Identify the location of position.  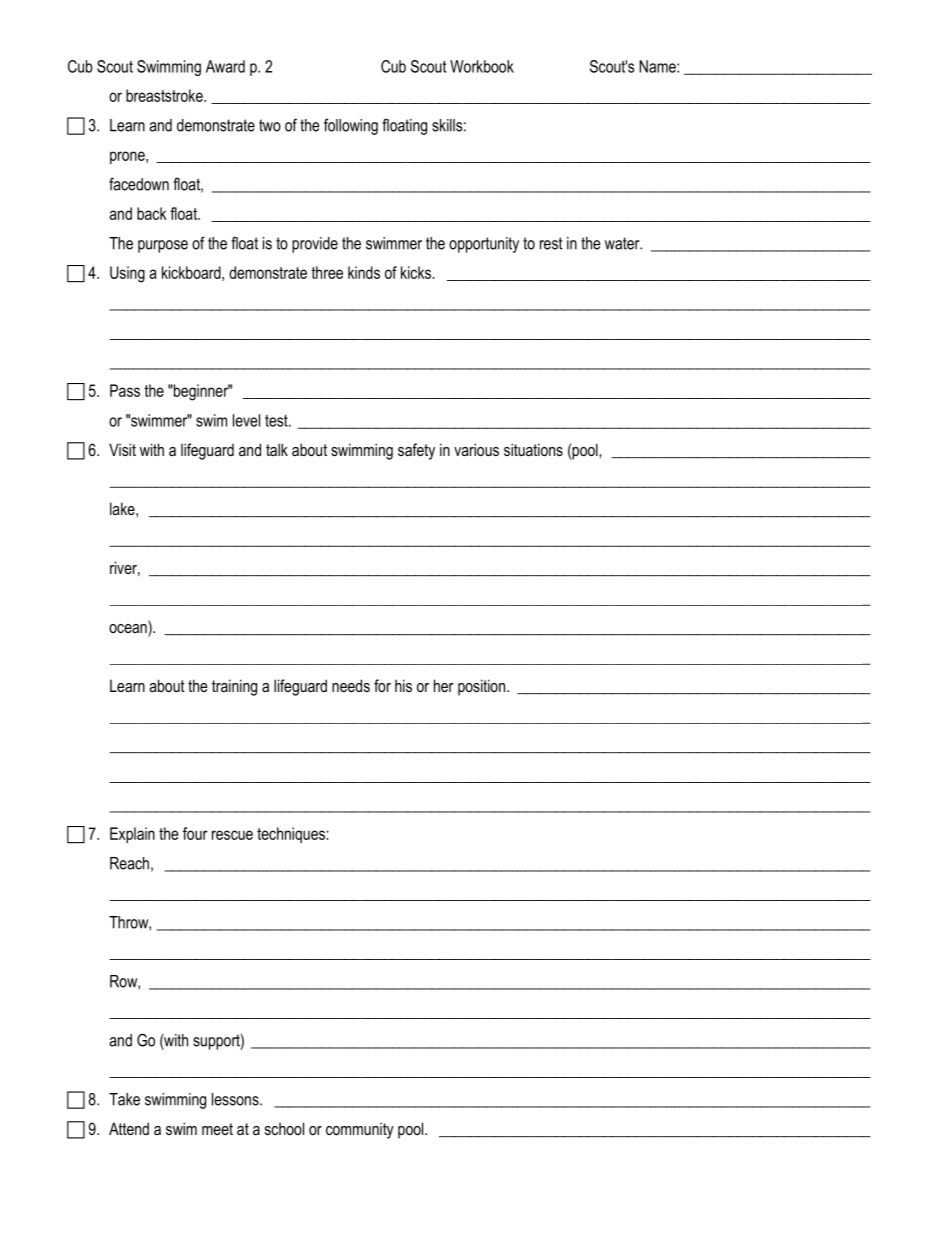
(483, 687).
